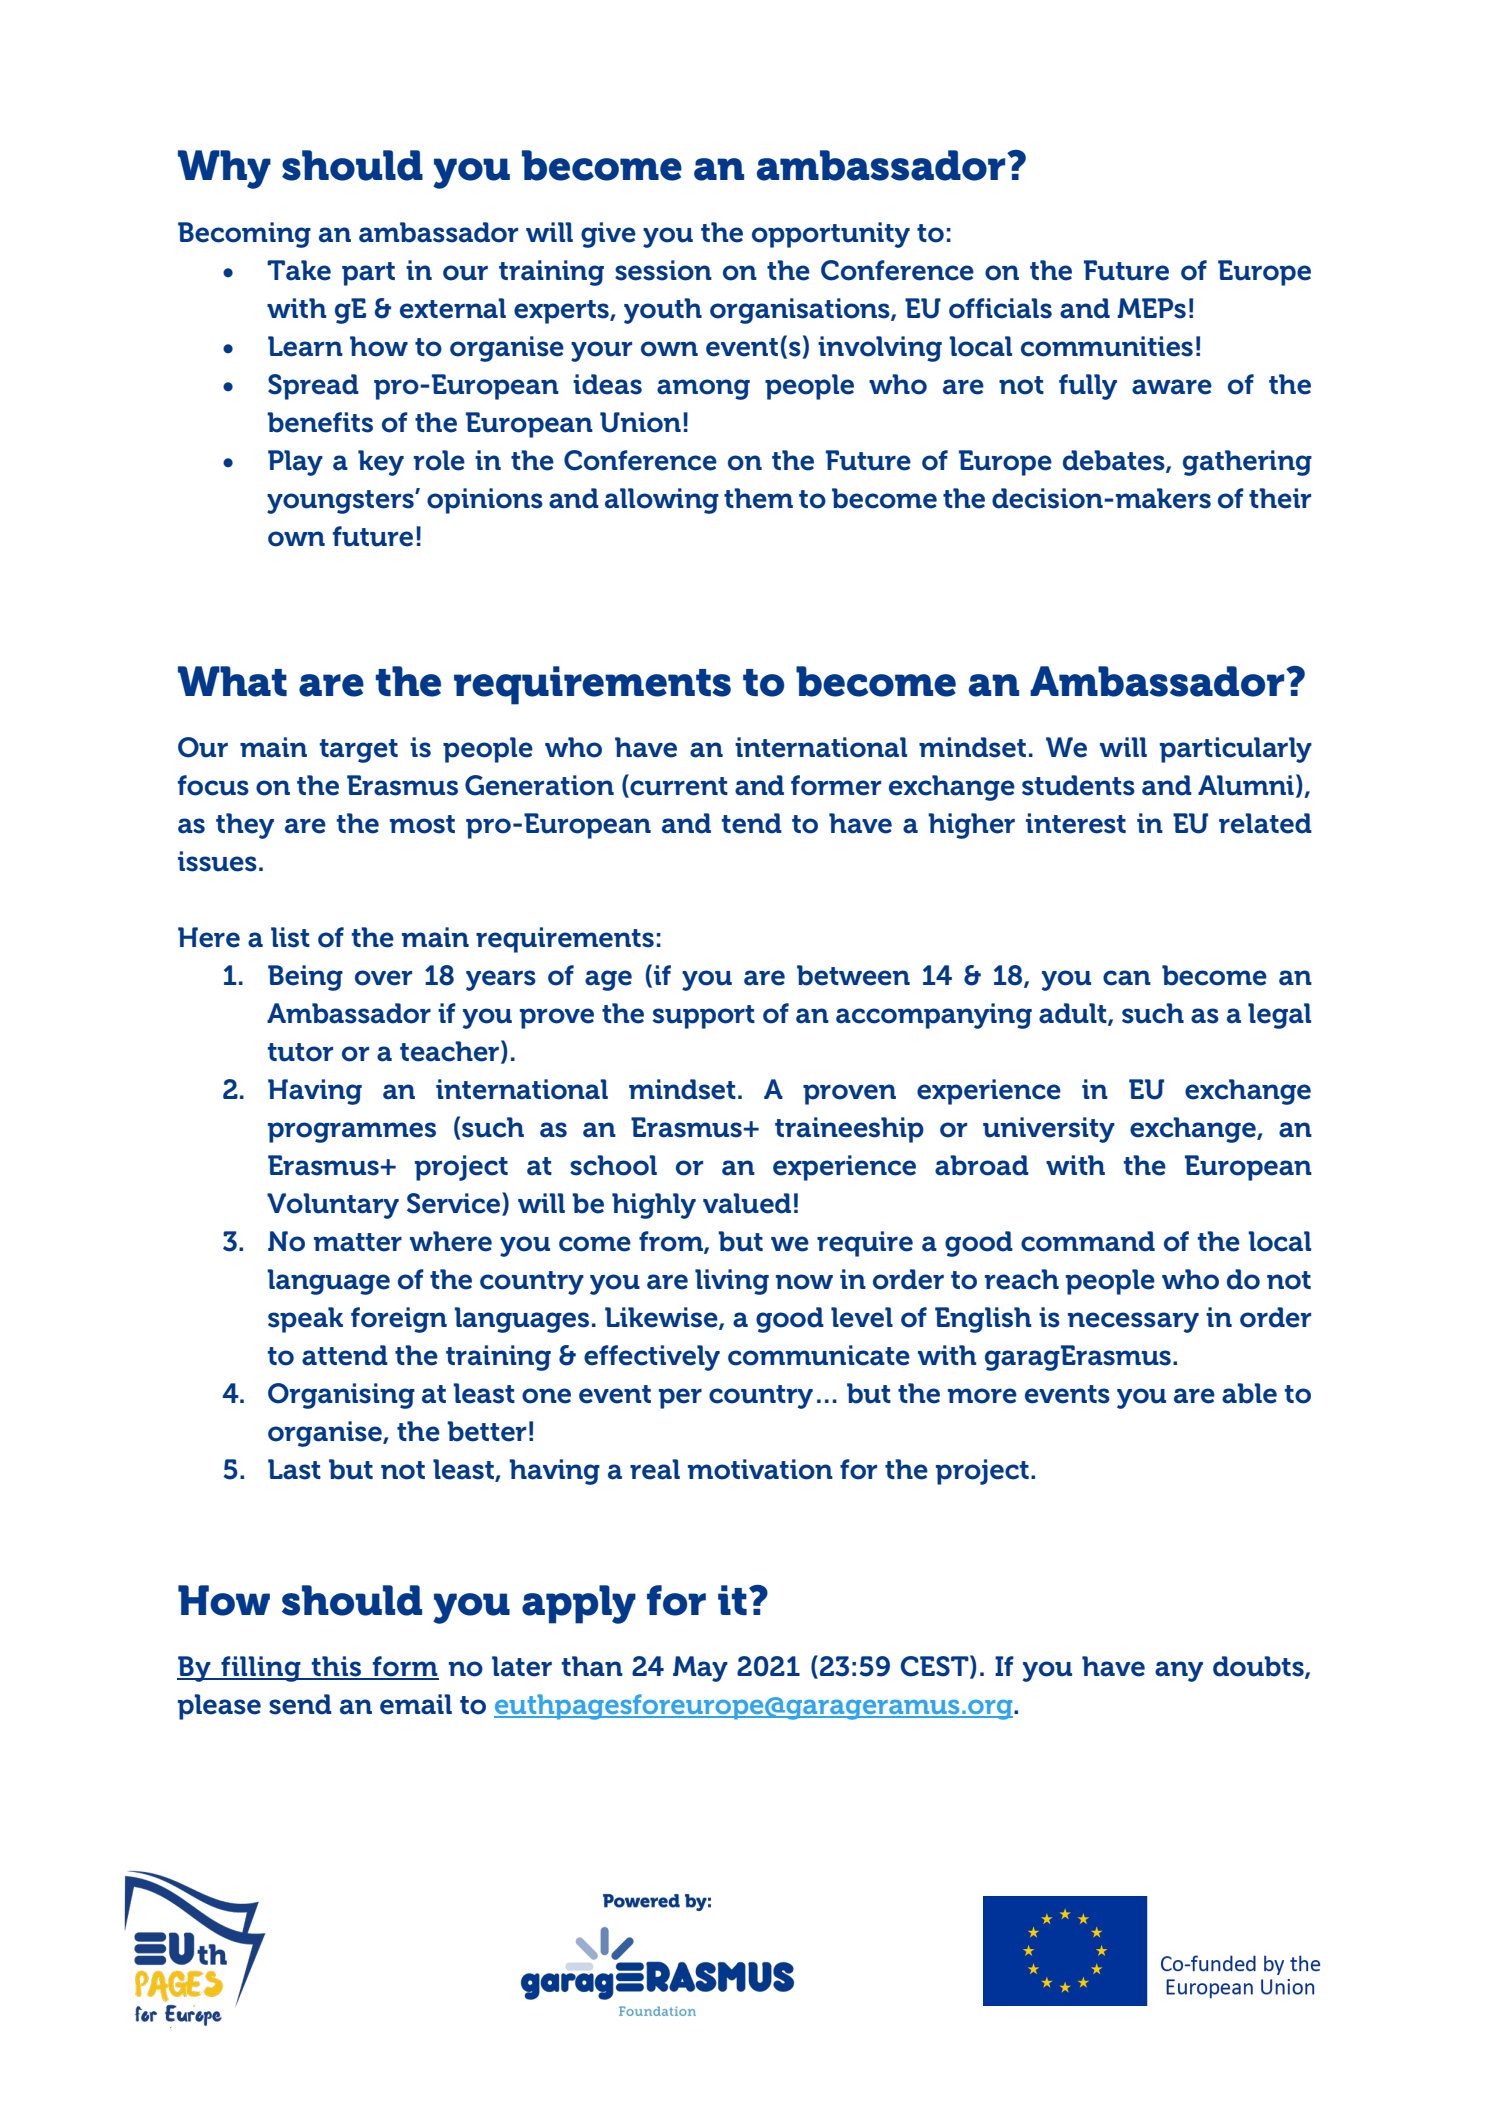 Image resolution: width=1489 pixels, height=2106 pixels. I want to click on opportunity, so click(831, 235).
